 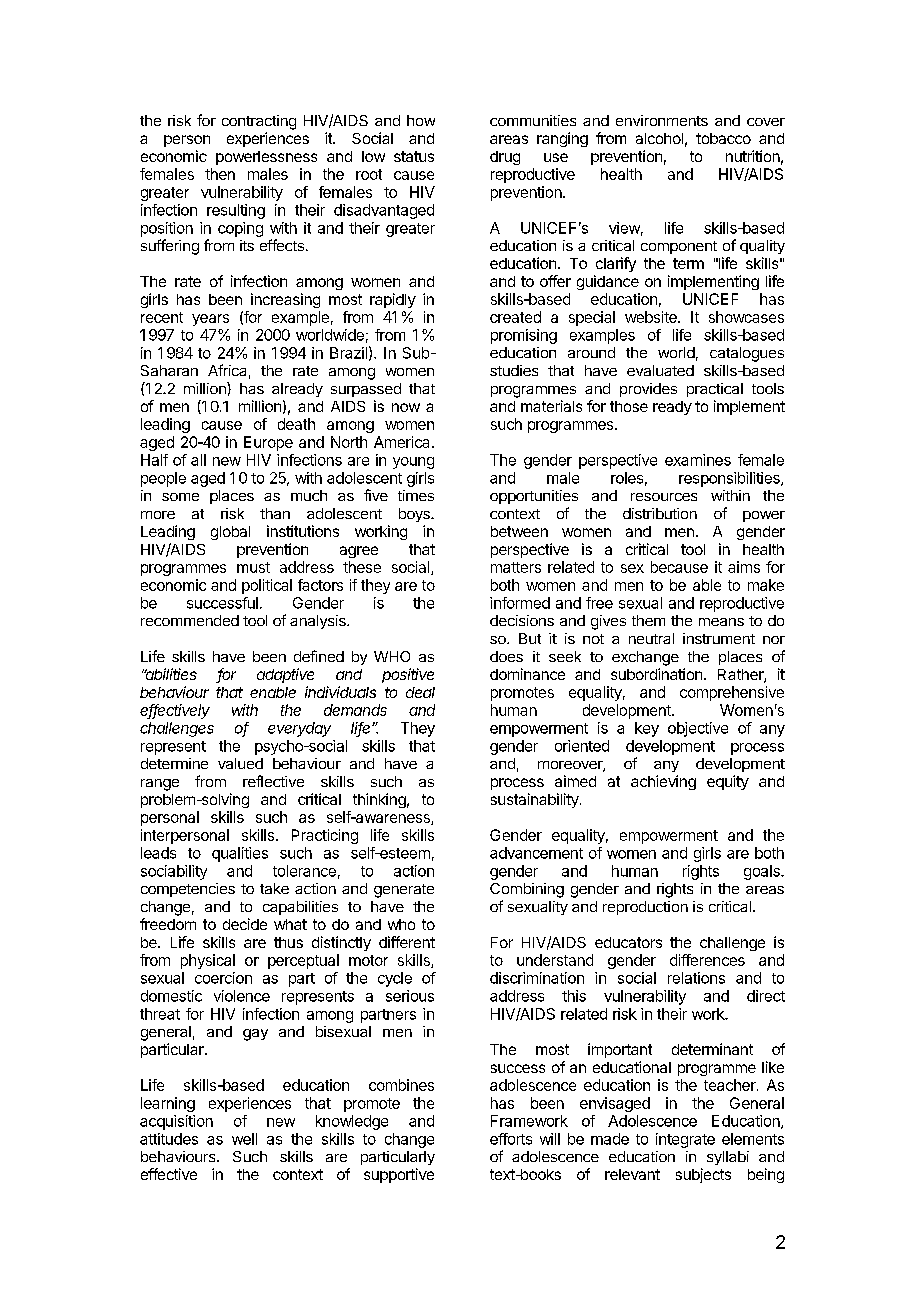 What do you see at coordinates (244, 1139) in the image?
I see `well` at bounding box center [244, 1139].
